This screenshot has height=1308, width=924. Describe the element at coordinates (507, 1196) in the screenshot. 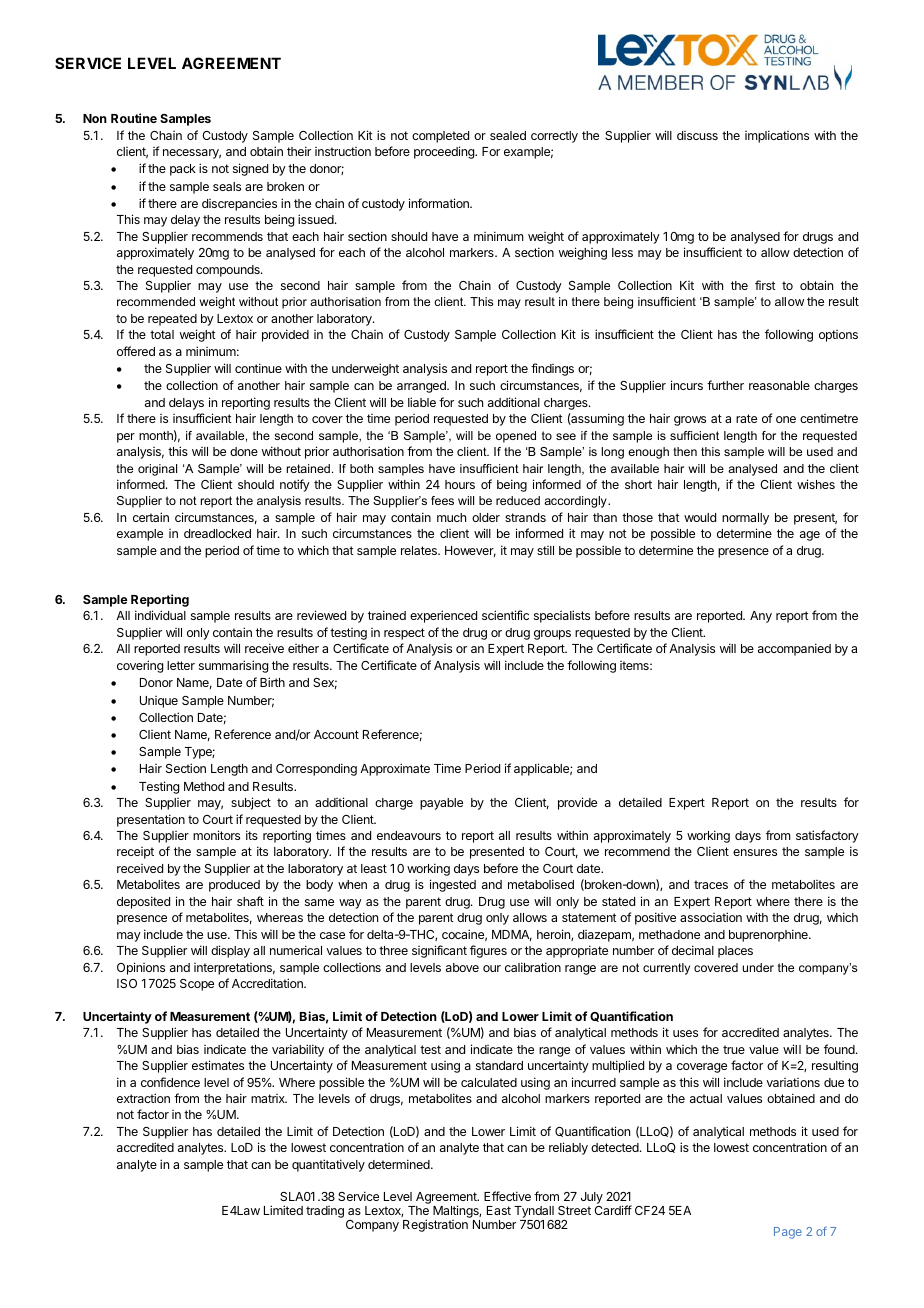

I see `Effective` at that location.
